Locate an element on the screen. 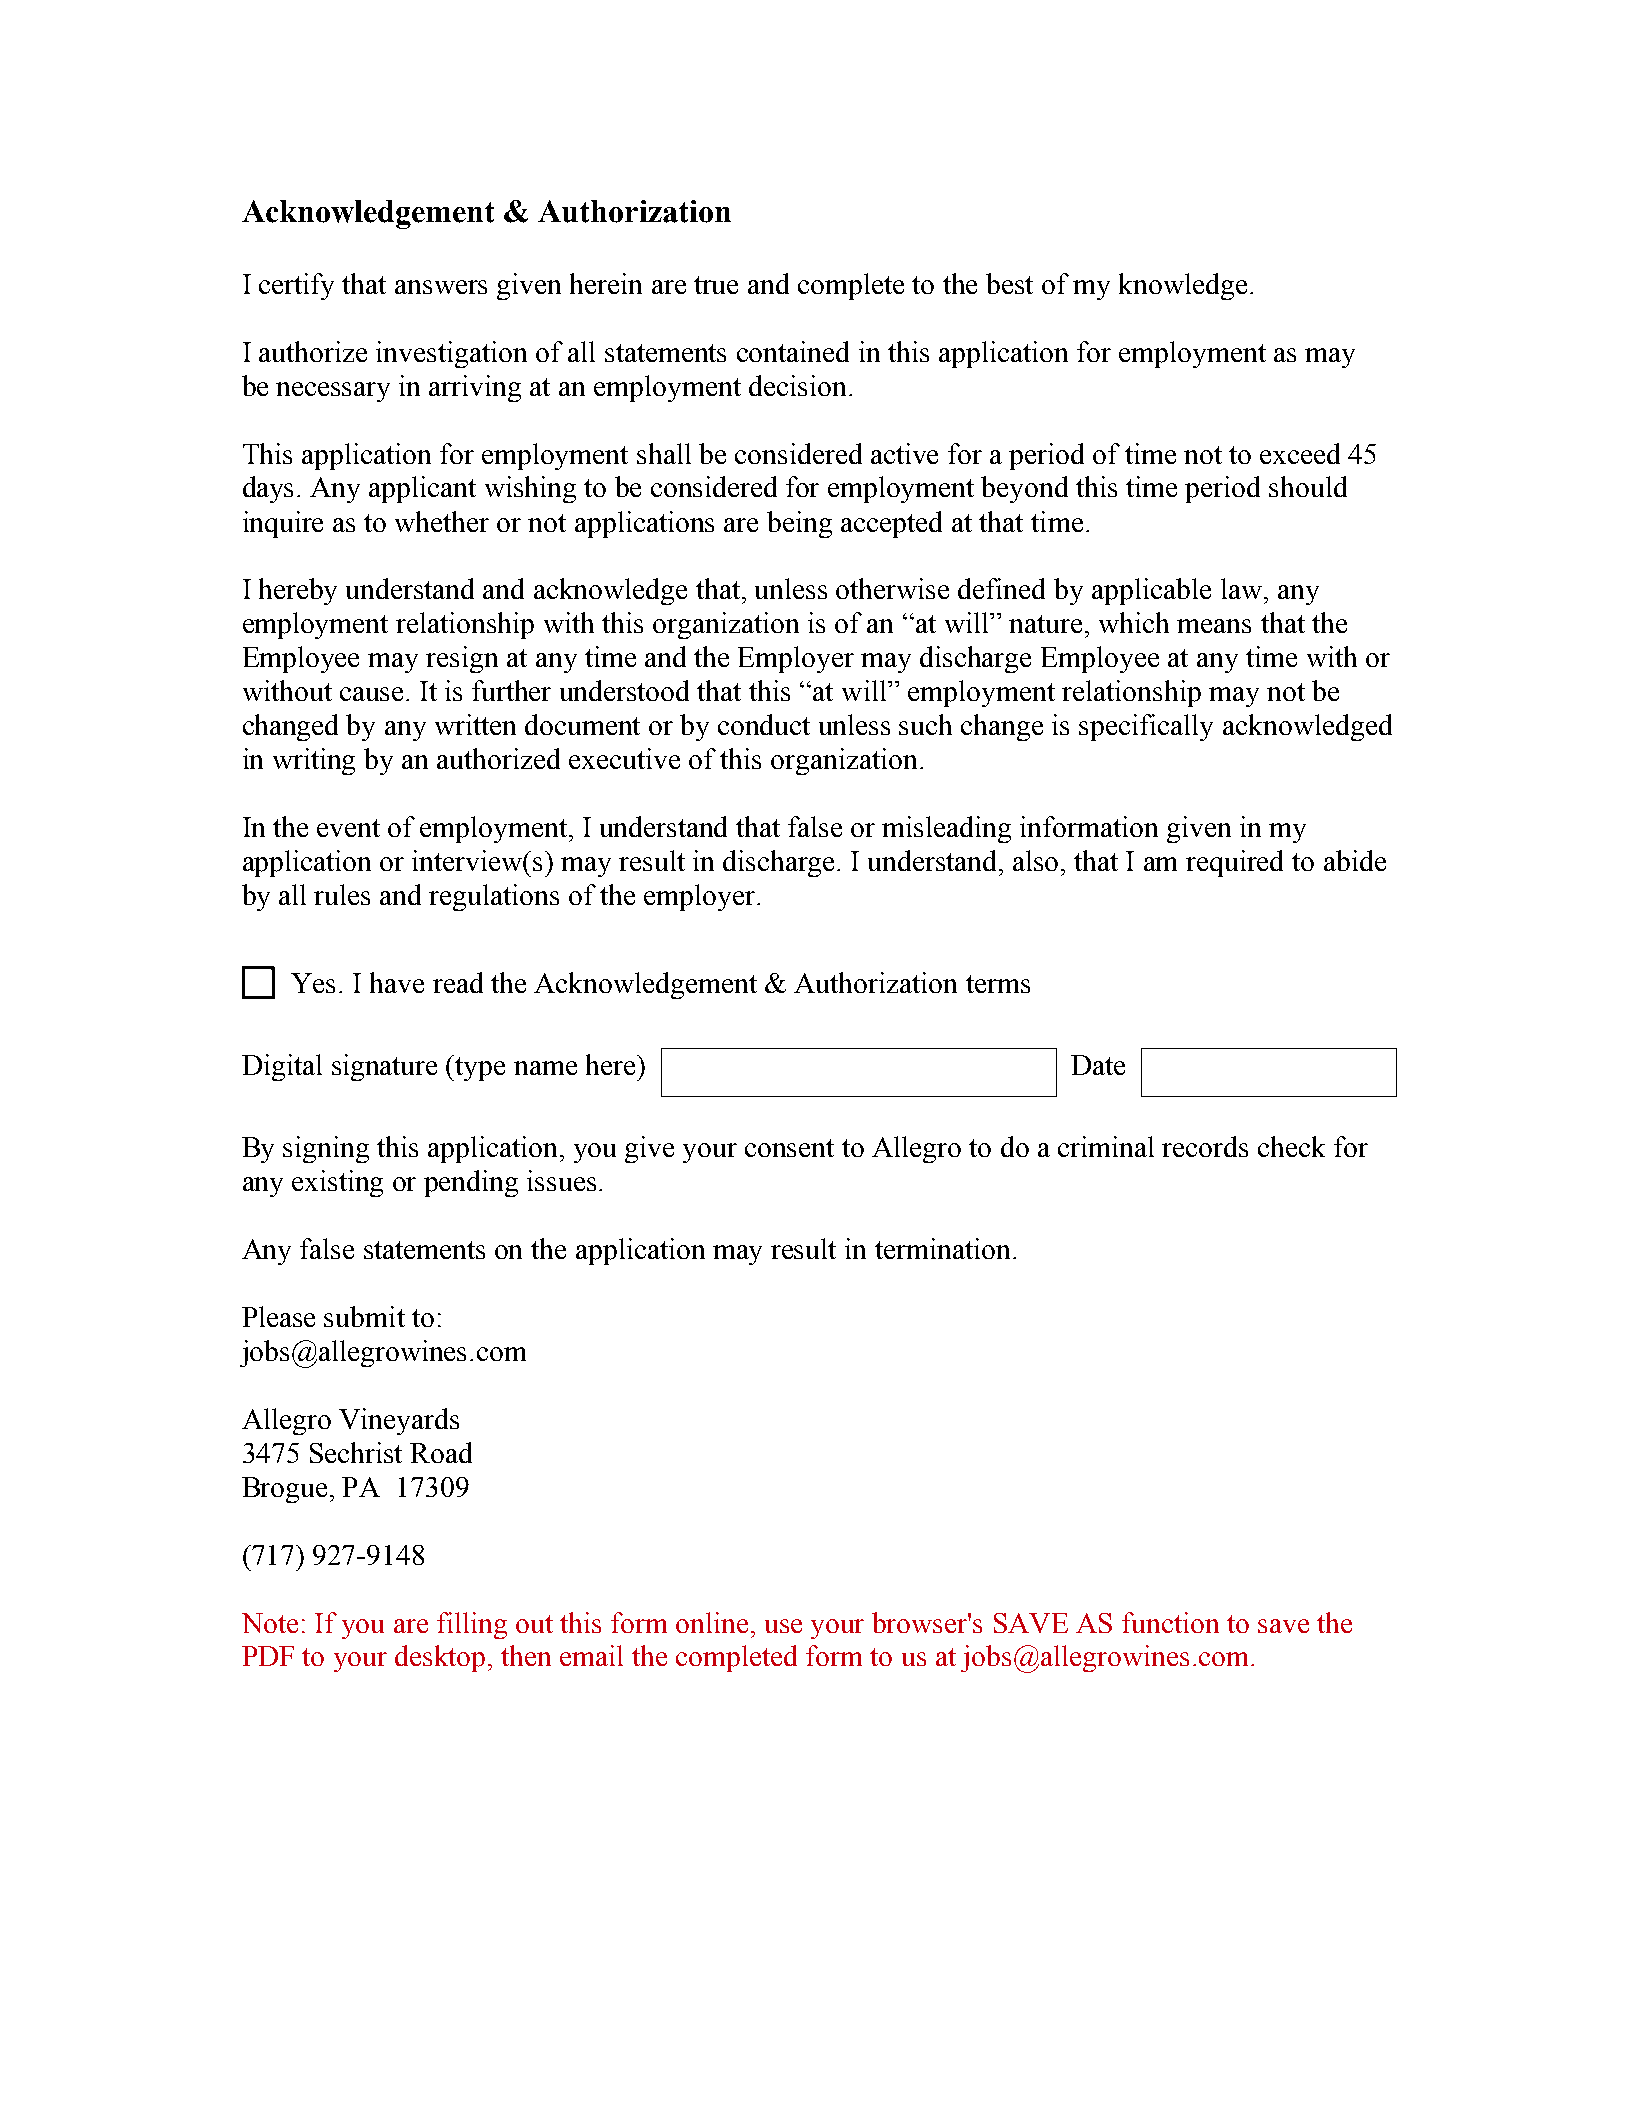  required is located at coordinates (1234, 863).
